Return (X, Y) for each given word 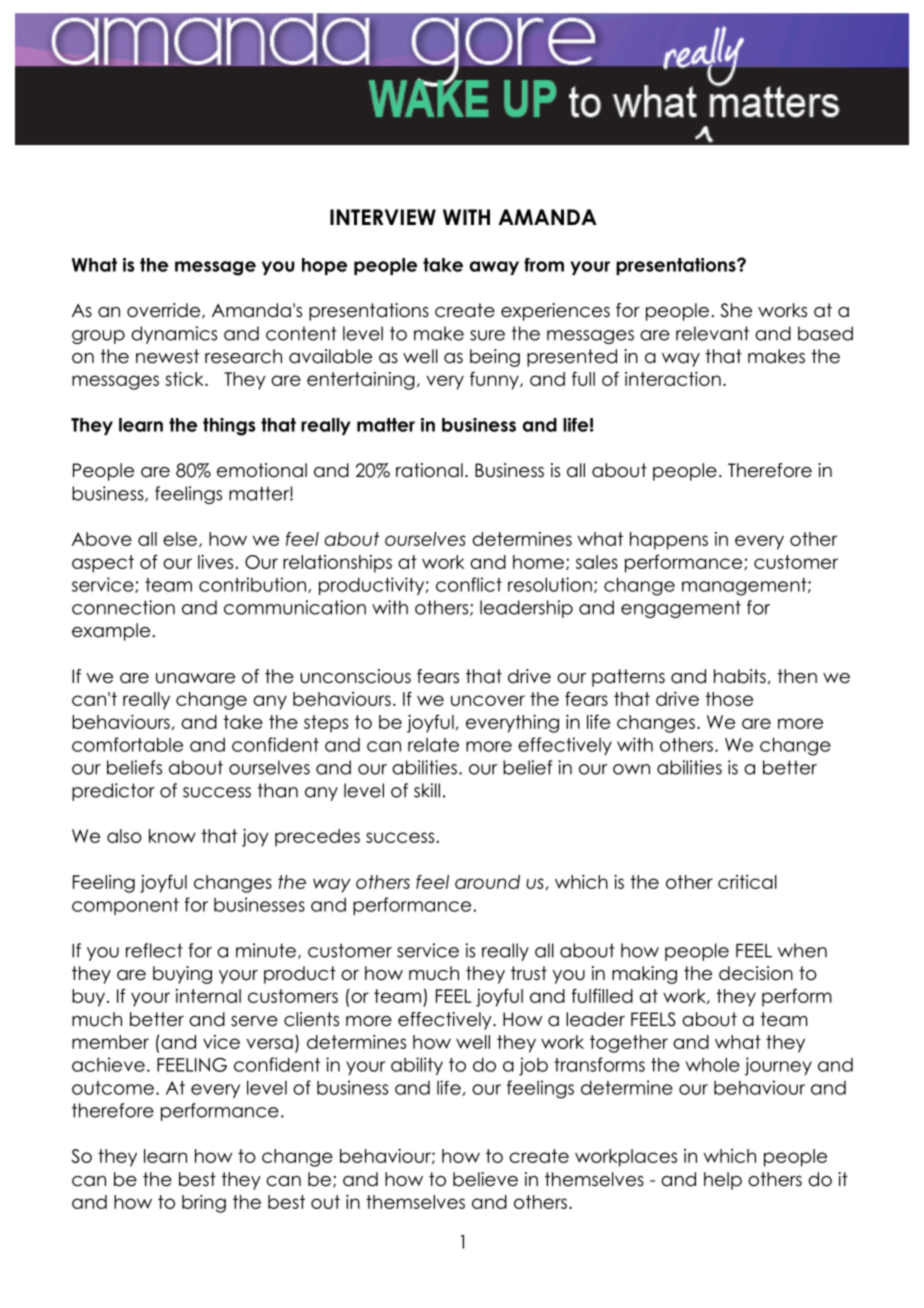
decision (756, 973)
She (736, 310)
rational (429, 470)
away (494, 268)
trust (529, 973)
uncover (488, 700)
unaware (195, 678)
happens (669, 541)
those (729, 699)
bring (204, 1204)
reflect (154, 950)
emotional (262, 470)
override (165, 311)
